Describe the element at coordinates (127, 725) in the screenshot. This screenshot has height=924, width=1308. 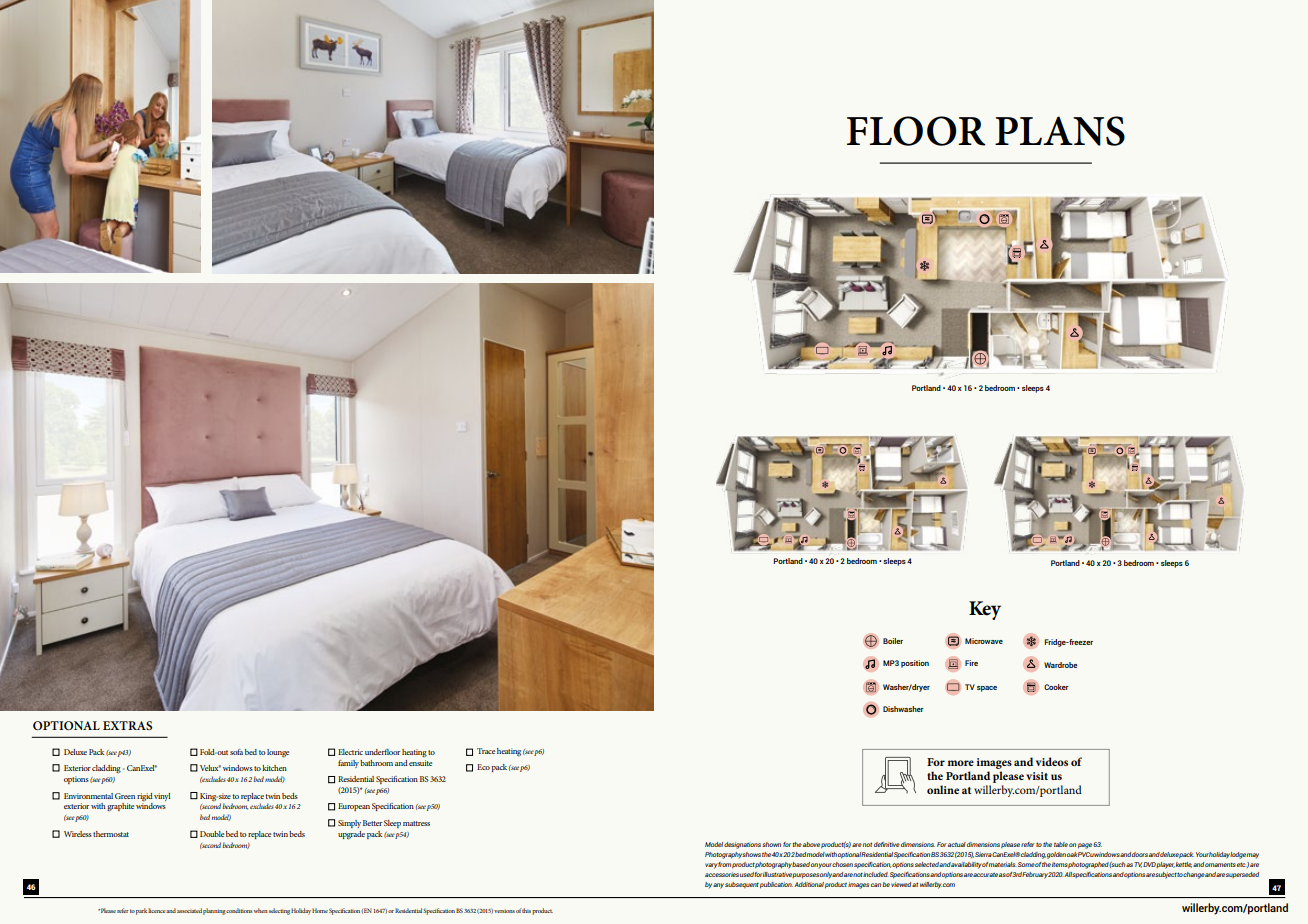
I see `EXTRAS` at that location.
